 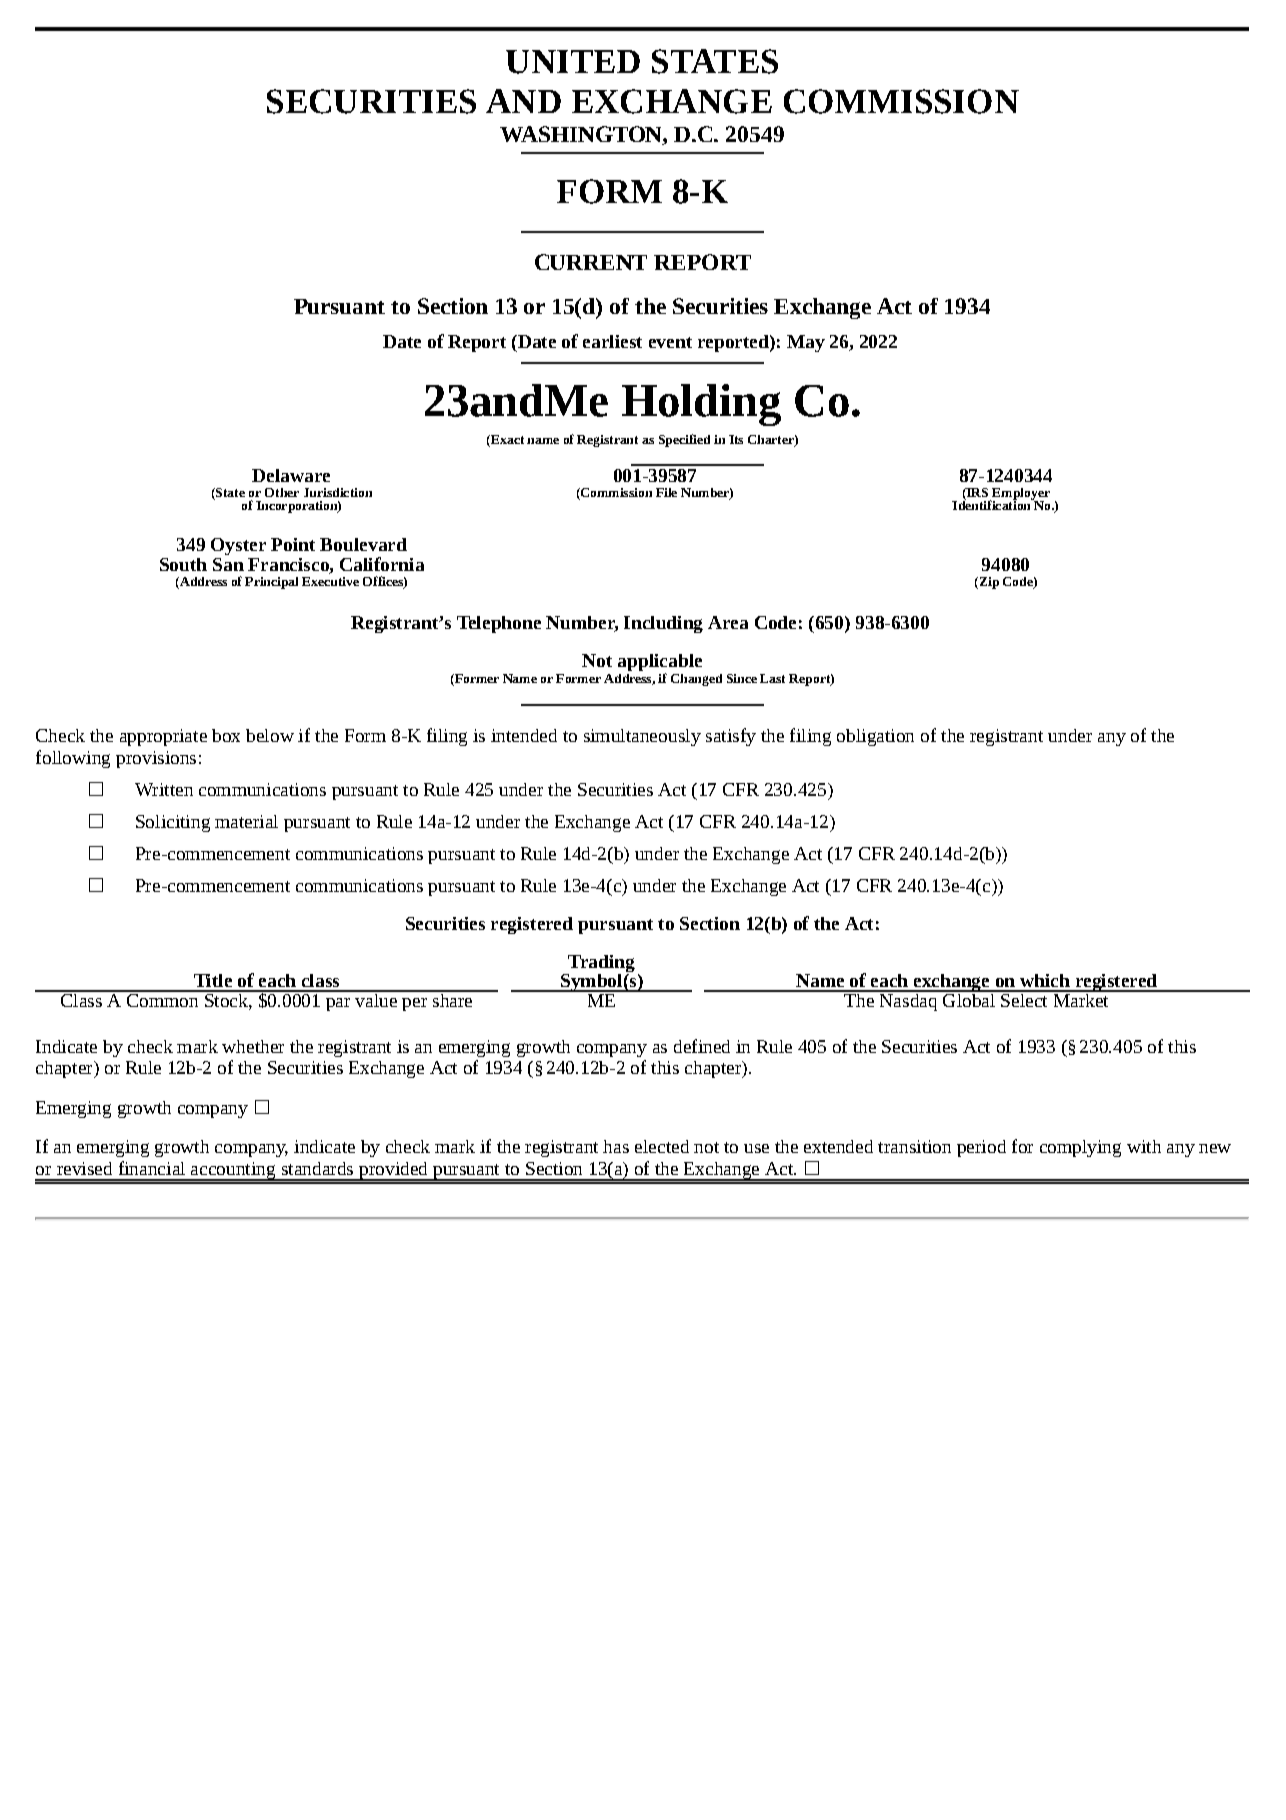 What do you see at coordinates (152, 1168) in the image?
I see `financial` at bounding box center [152, 1168].
